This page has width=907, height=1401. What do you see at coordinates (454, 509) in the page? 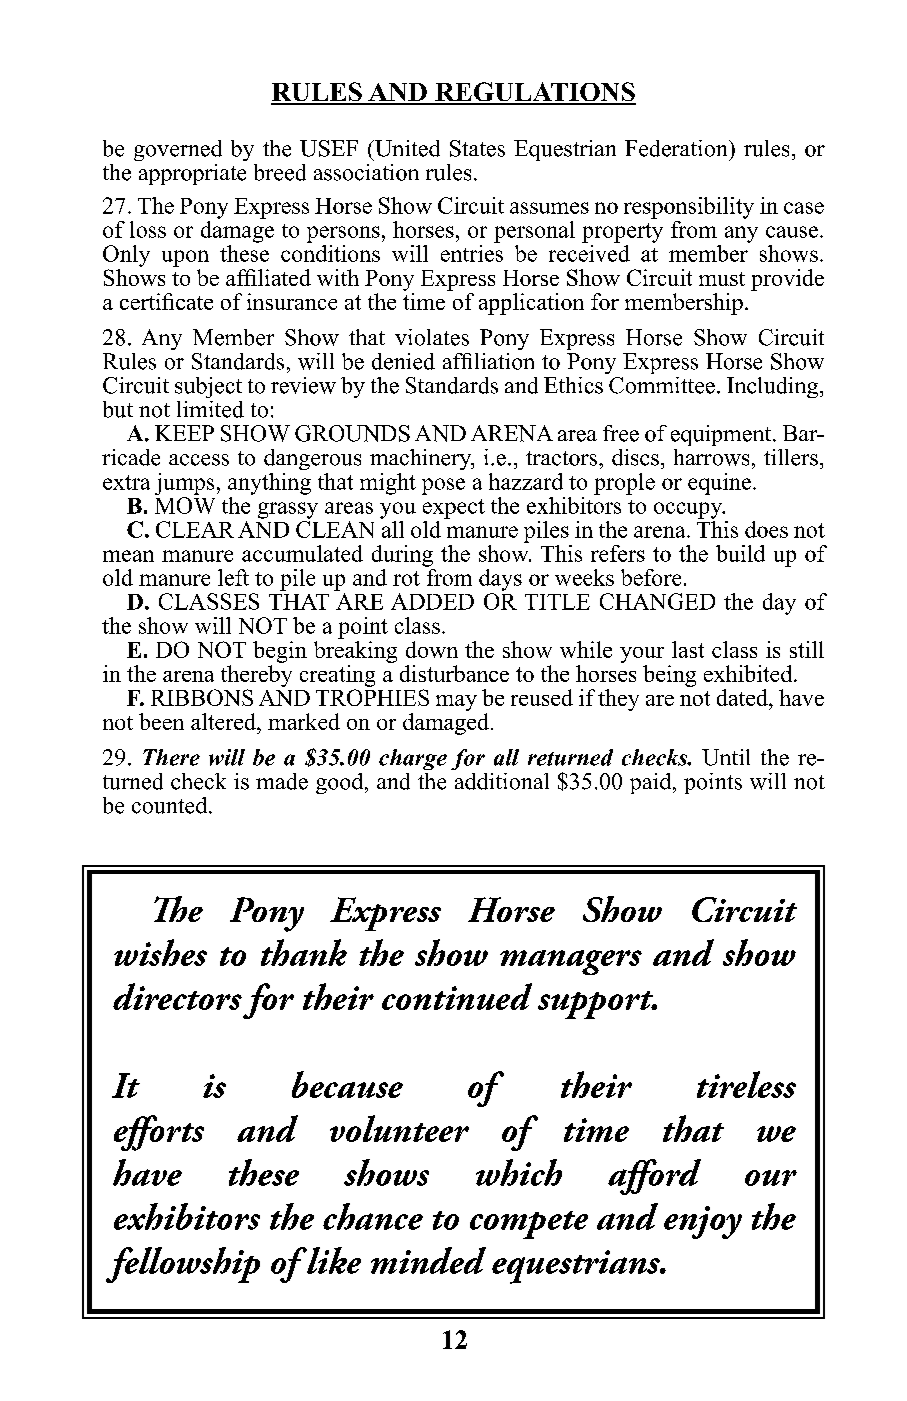
I see `expect` at bounding box center [454, 509].
